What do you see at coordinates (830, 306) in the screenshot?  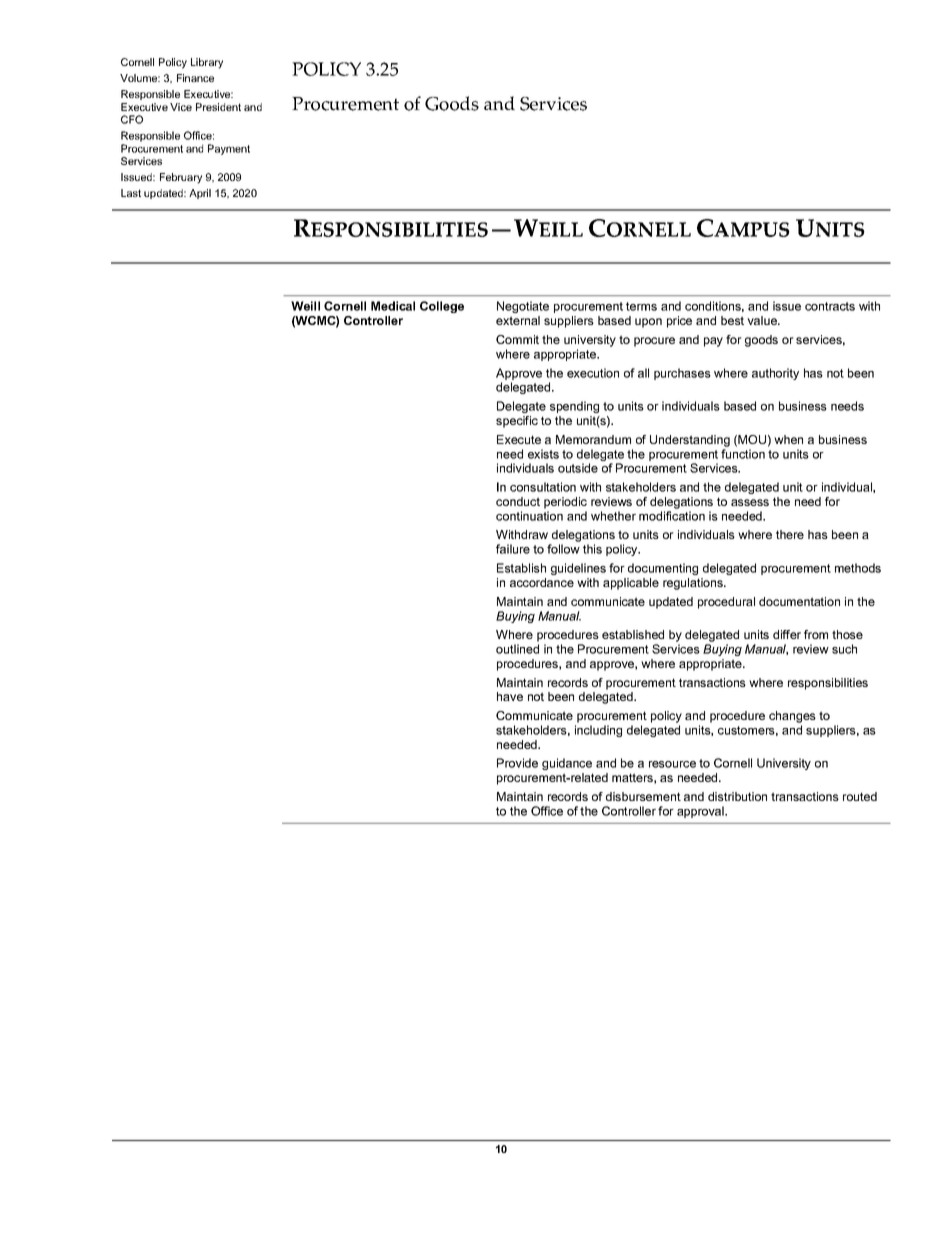 I see `contracts` at bounding box center [830, 306].
